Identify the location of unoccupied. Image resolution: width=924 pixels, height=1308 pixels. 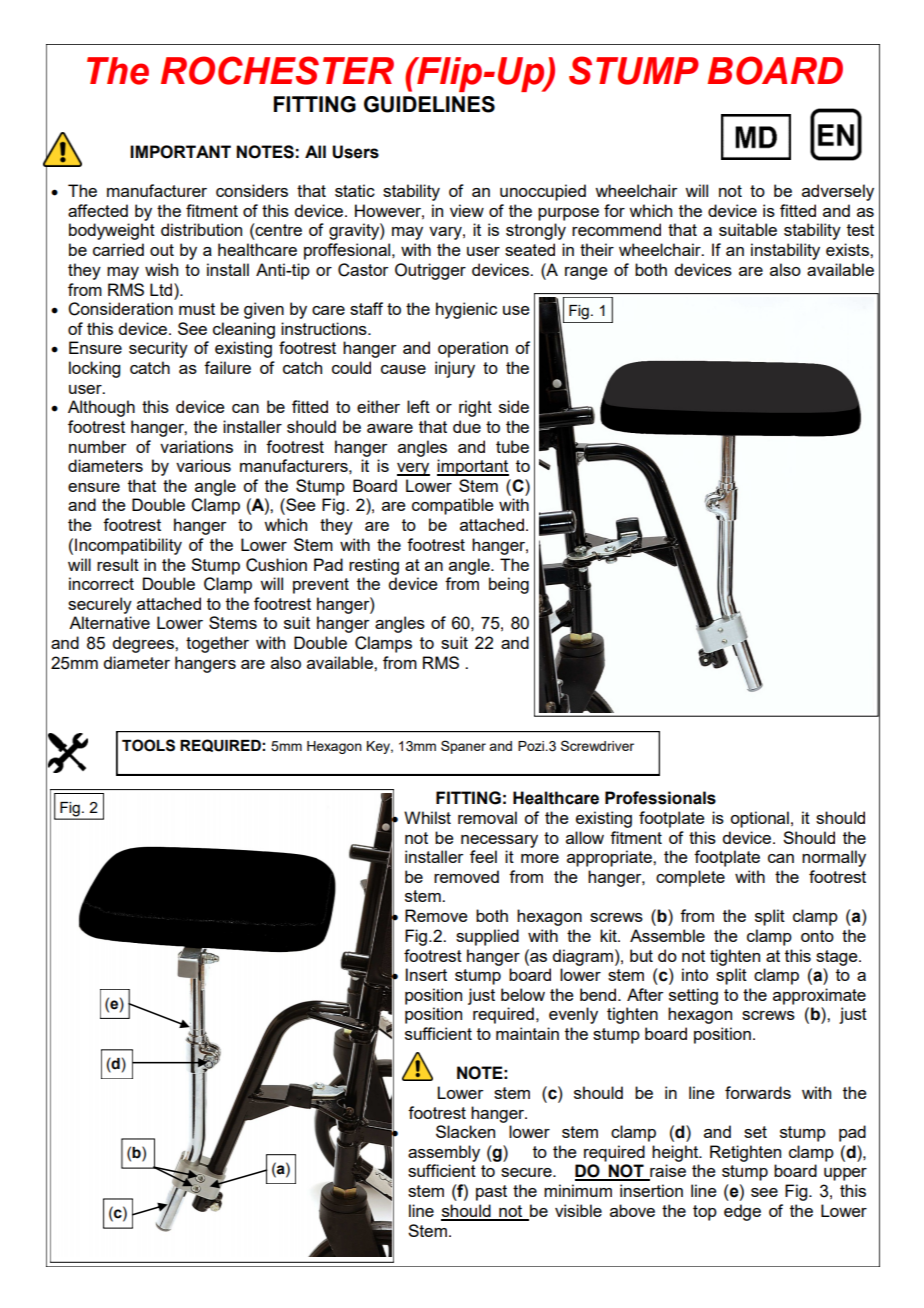
(543, 192).
